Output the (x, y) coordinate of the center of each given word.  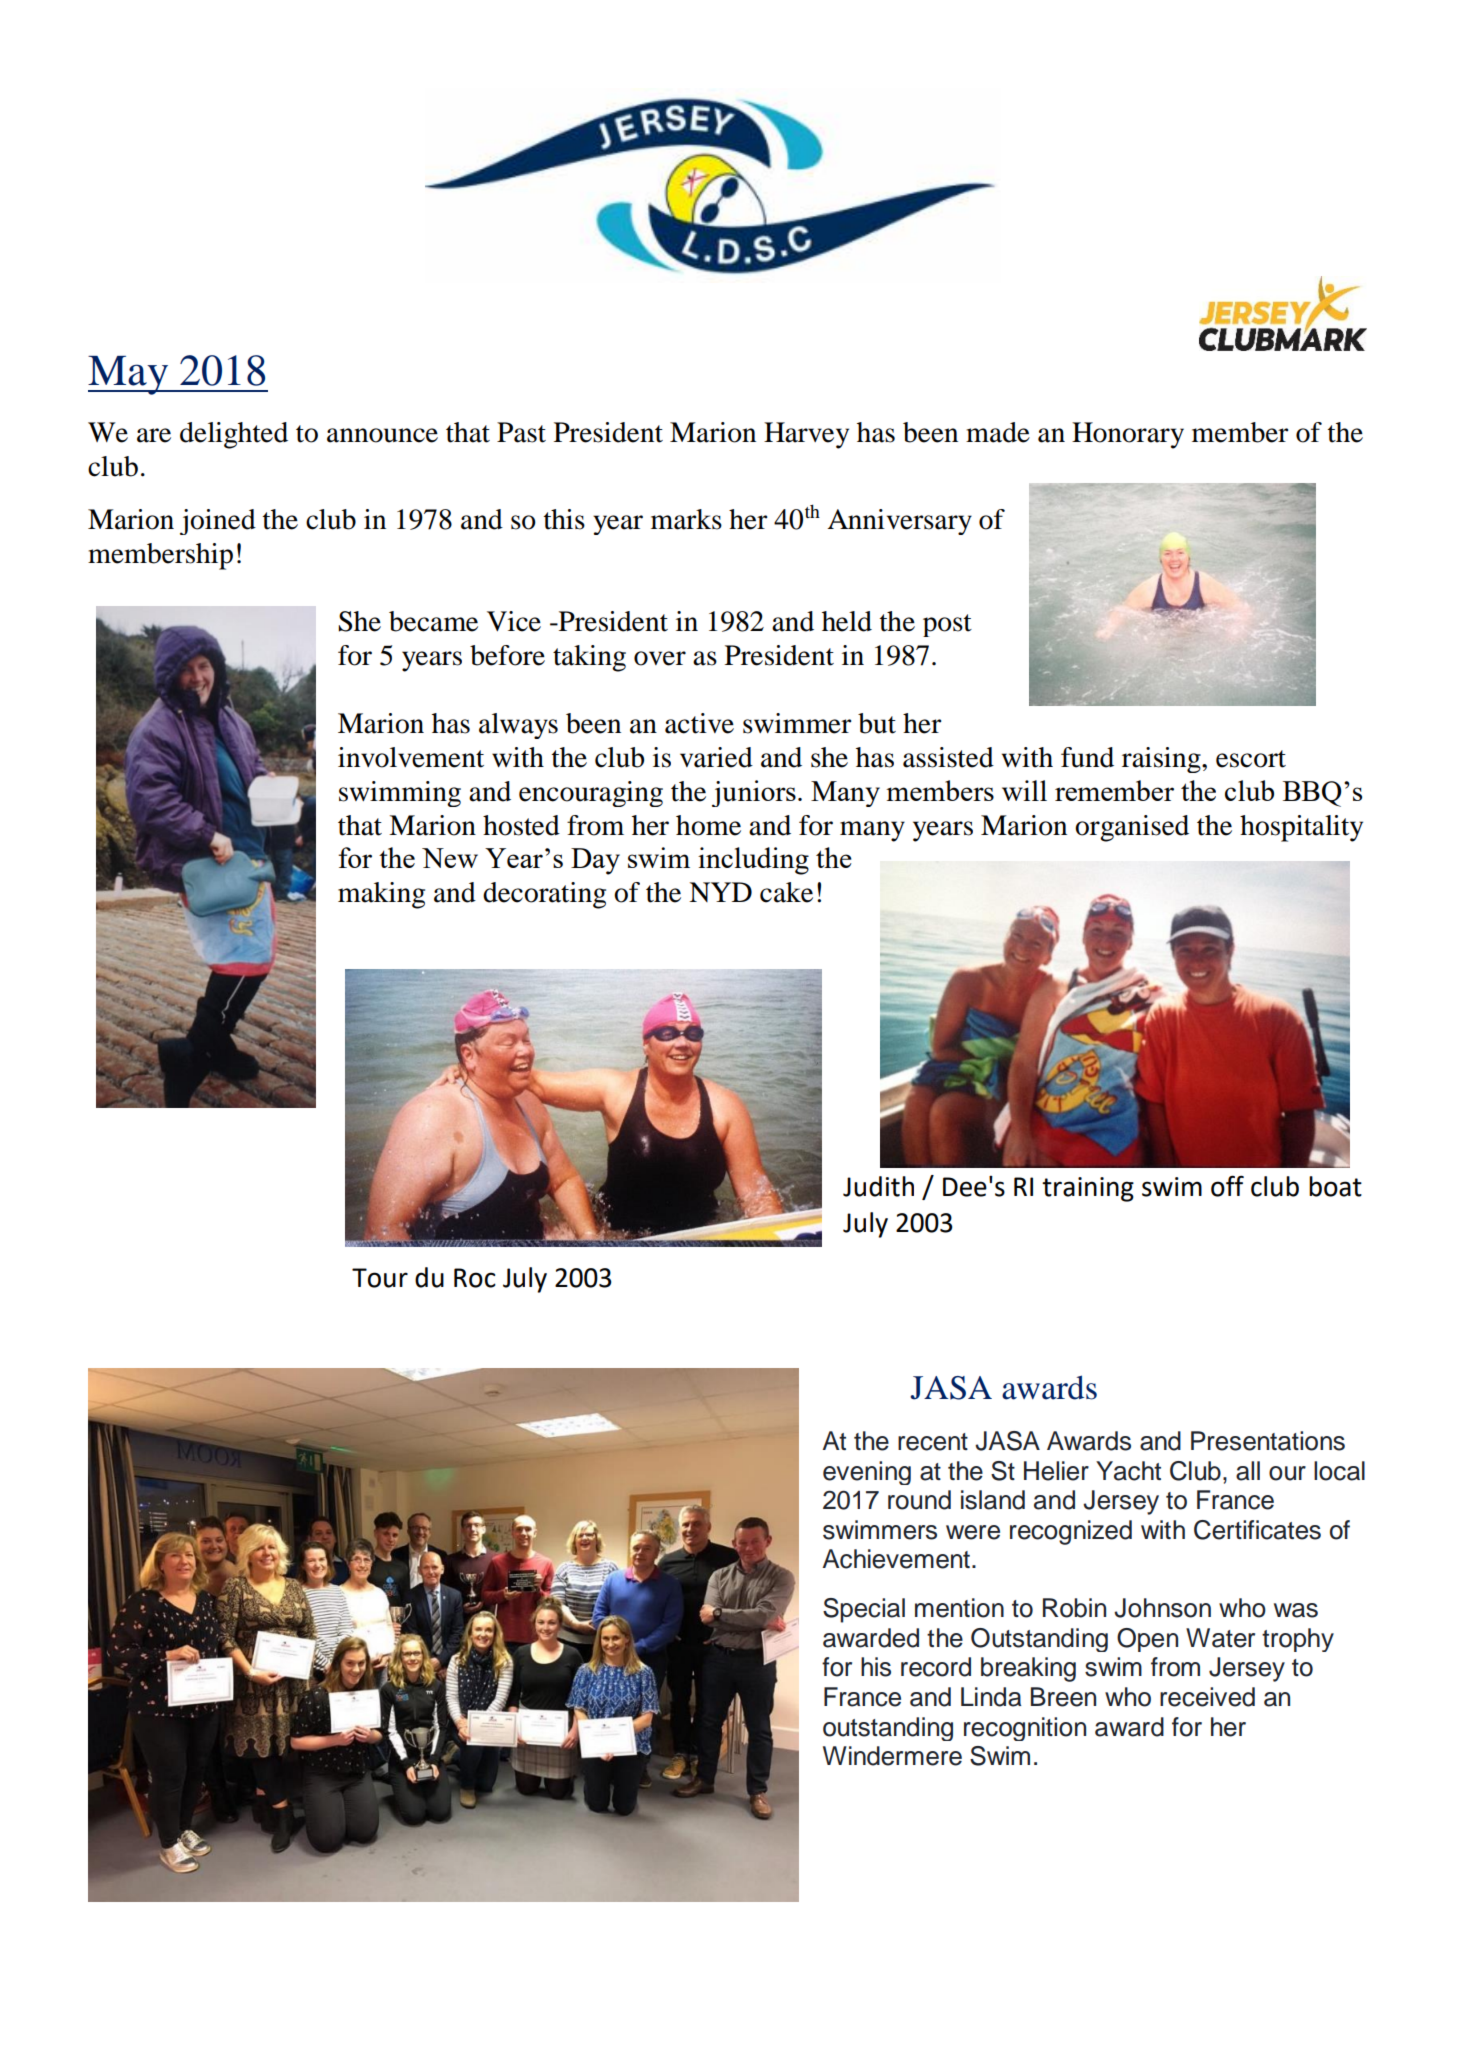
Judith (878, 1186)
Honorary (1128, 435)
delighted (234, 435)
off (1227, 1186)
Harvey (806, 435)
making (381, 895)
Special (864, 1610)
